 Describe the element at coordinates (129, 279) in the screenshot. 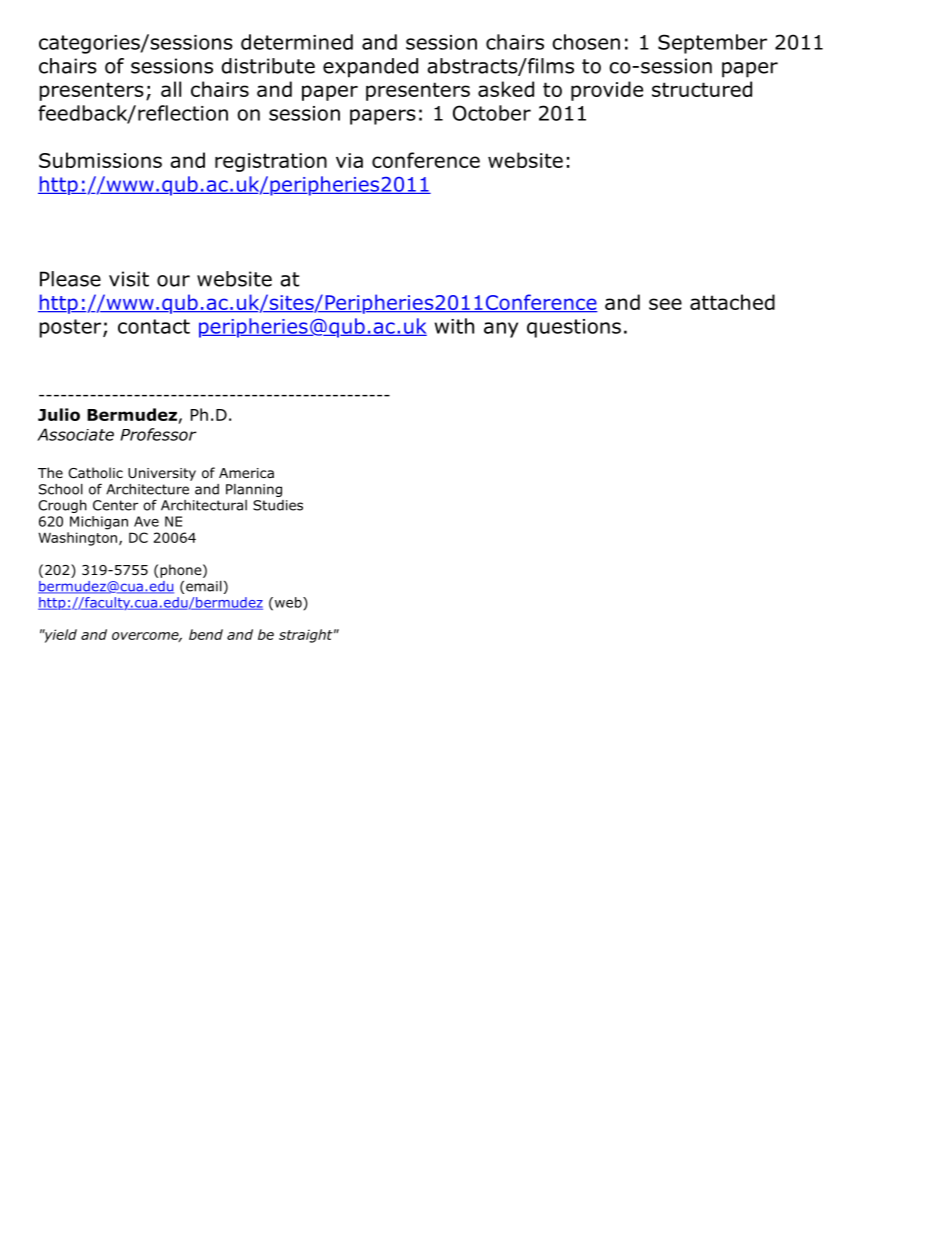

I see `visit` at that location.
